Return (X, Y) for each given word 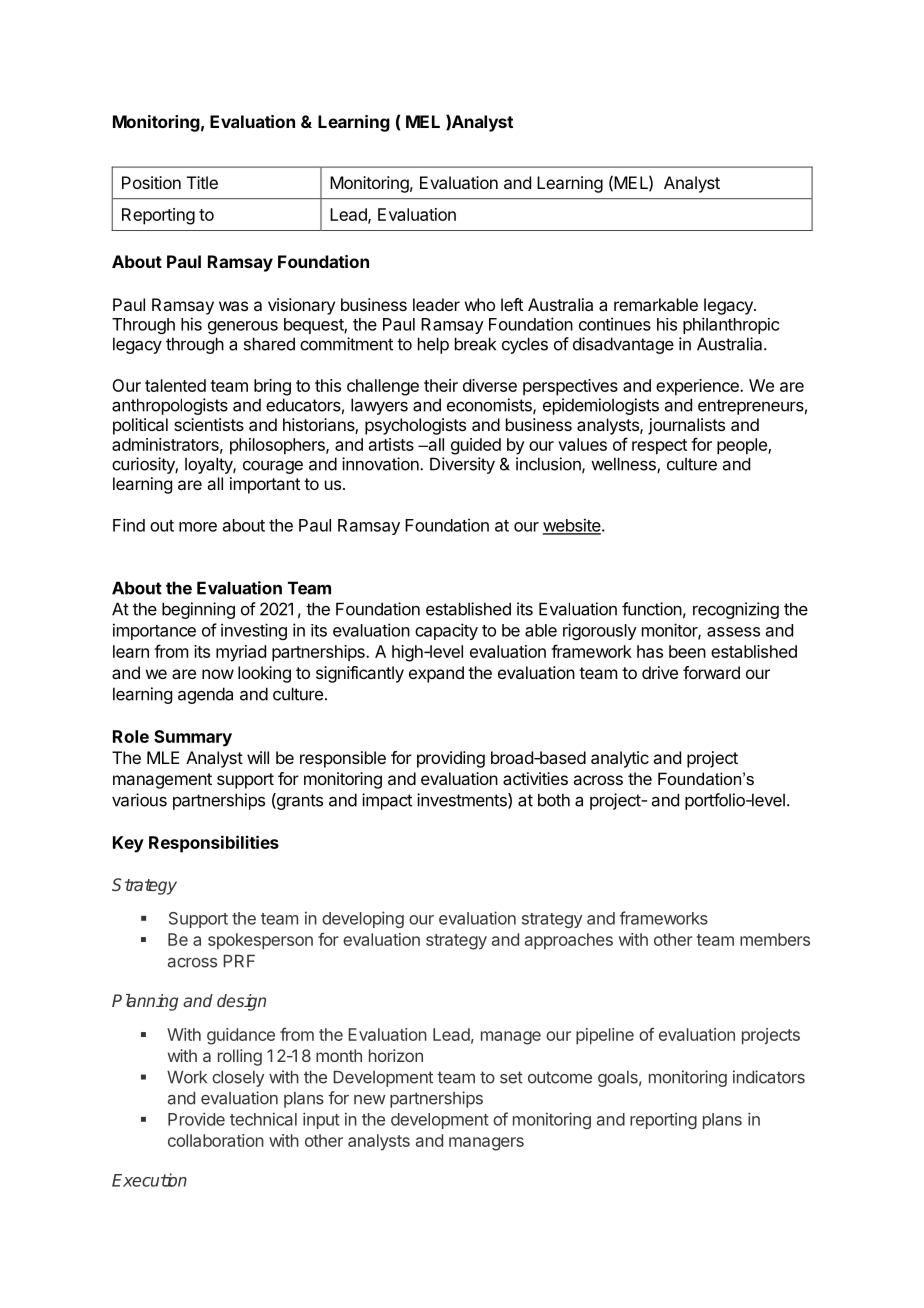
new (370, 1100)
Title (202, 182)
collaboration (216, 1140)
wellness (624, 465)
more (198, 527)
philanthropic (731, 325)
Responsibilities (214, 844)
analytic (620, 759)
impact (387, 801)
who (480, 304)
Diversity (462, 465)
